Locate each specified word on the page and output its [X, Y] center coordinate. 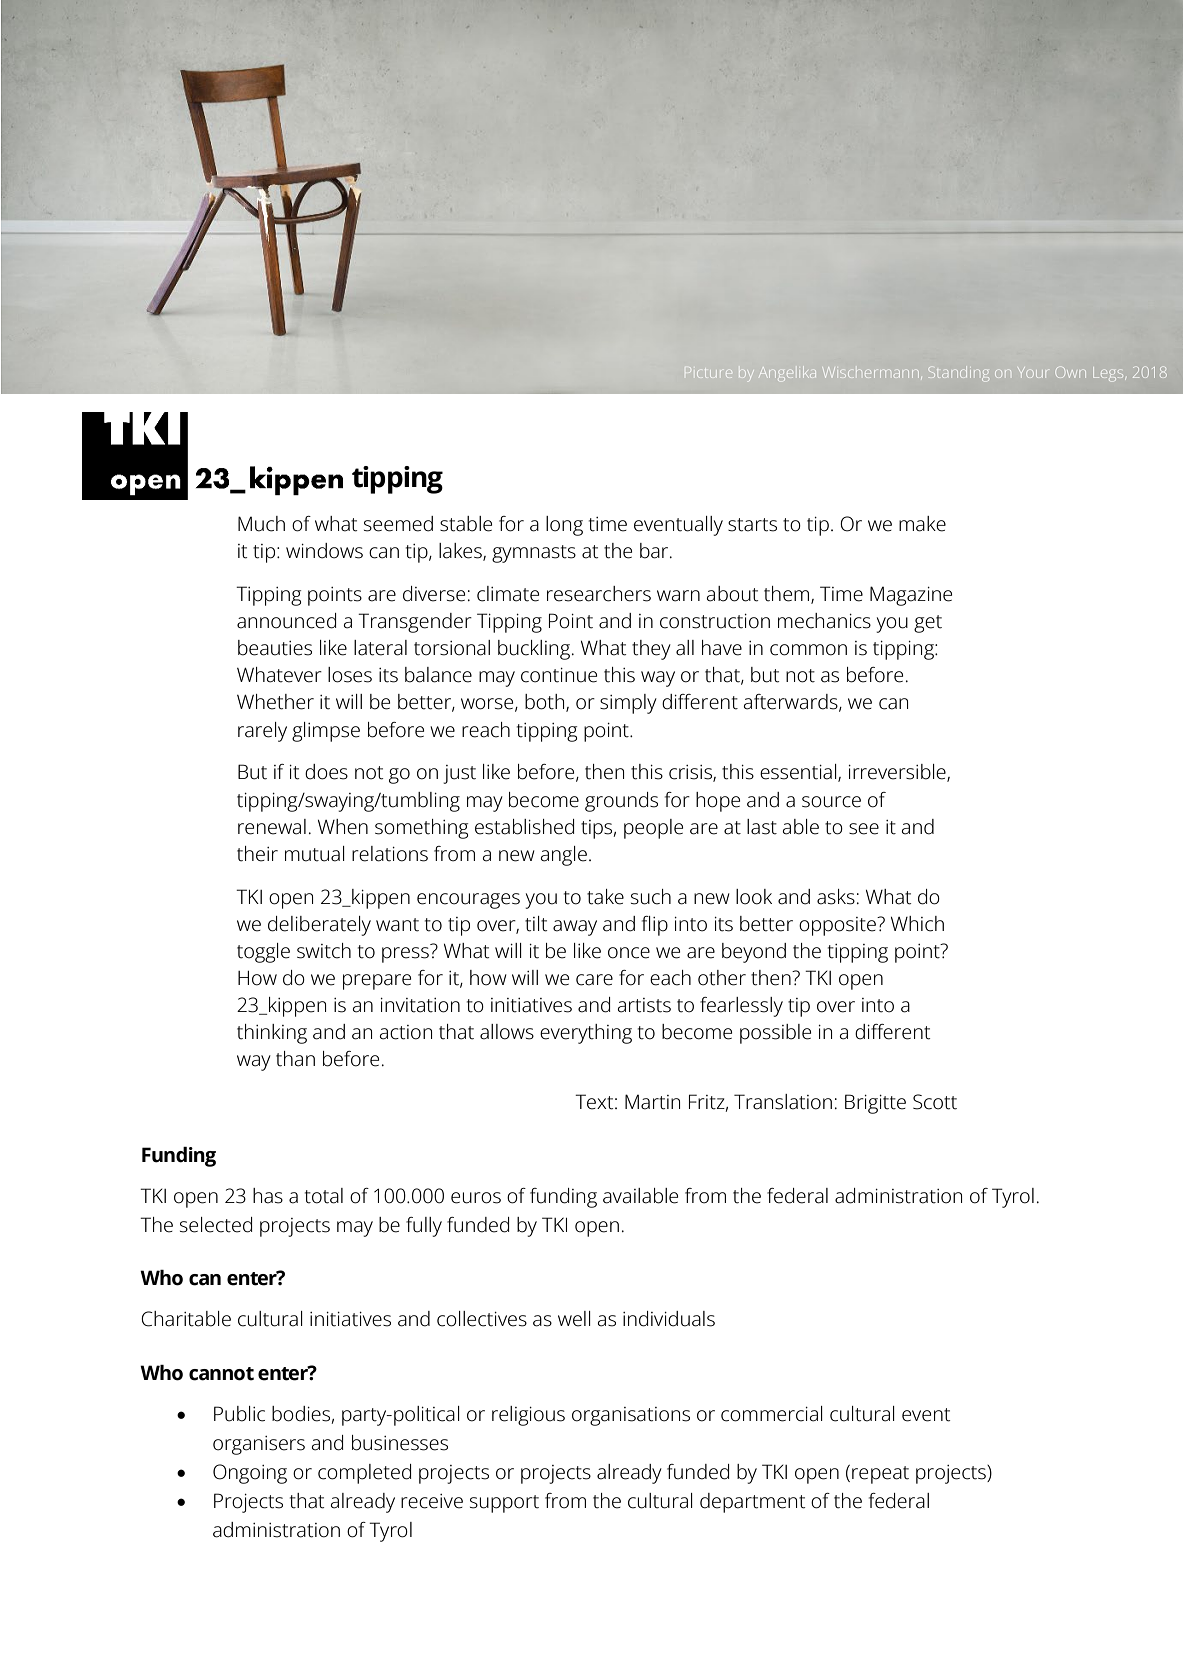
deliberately [319, 926]
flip [655, 926]
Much [261, 524]
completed [364, 1474]
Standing [959, 374]
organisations [631, 1416]
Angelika [788, 372]
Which [917, 924]
